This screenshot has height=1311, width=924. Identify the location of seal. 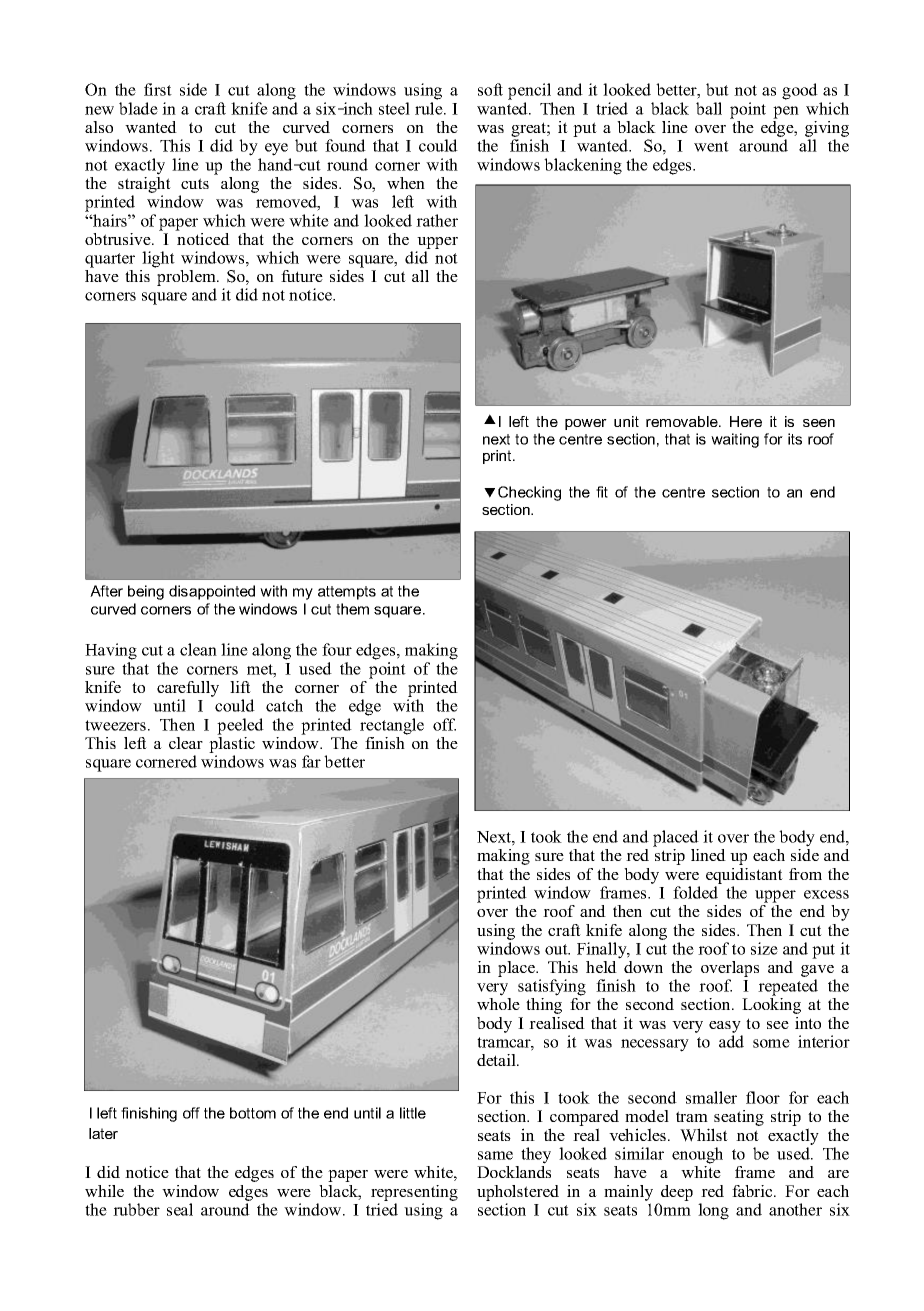
(180, 1209).
